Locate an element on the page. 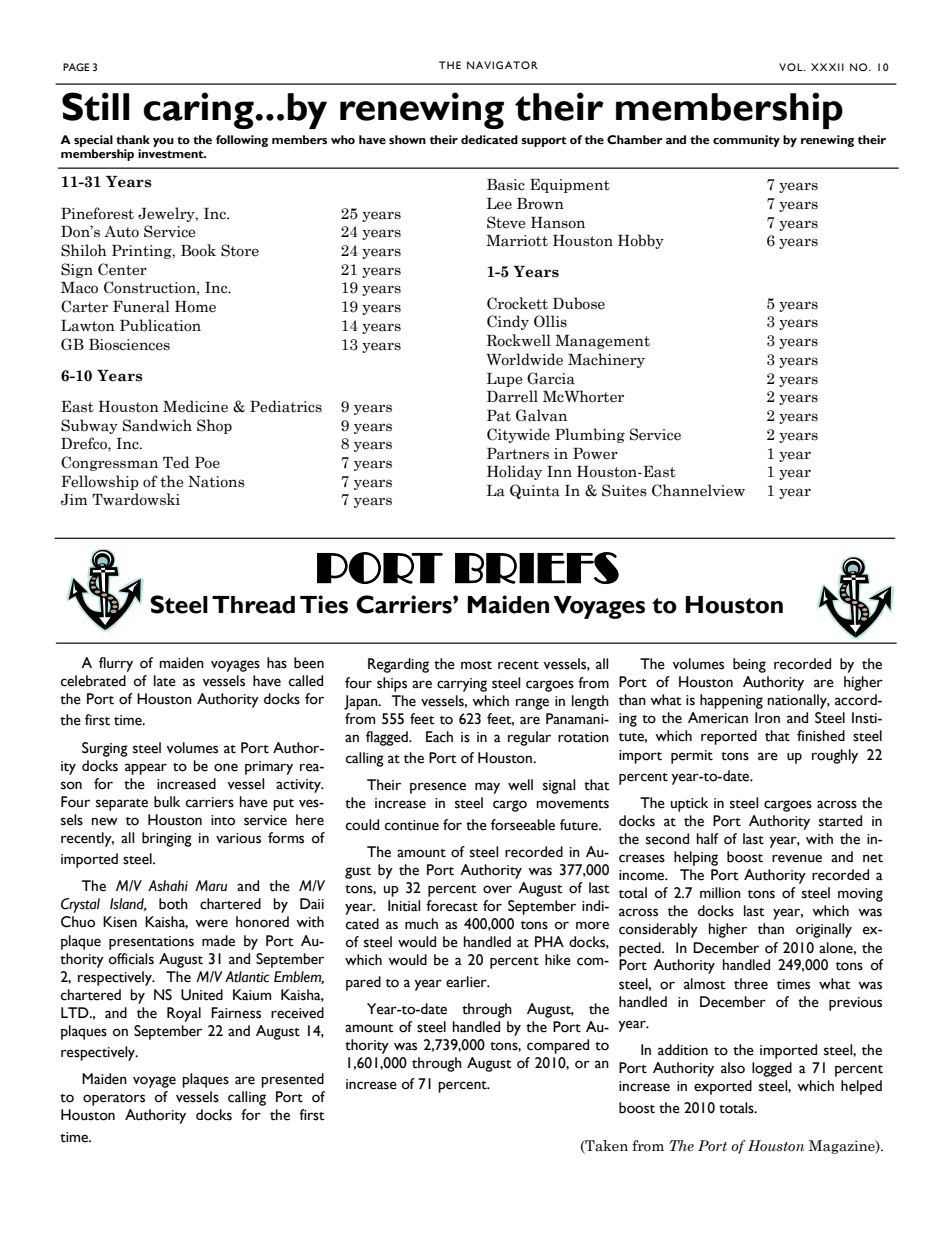  community is located at coordinates (746, 141).
